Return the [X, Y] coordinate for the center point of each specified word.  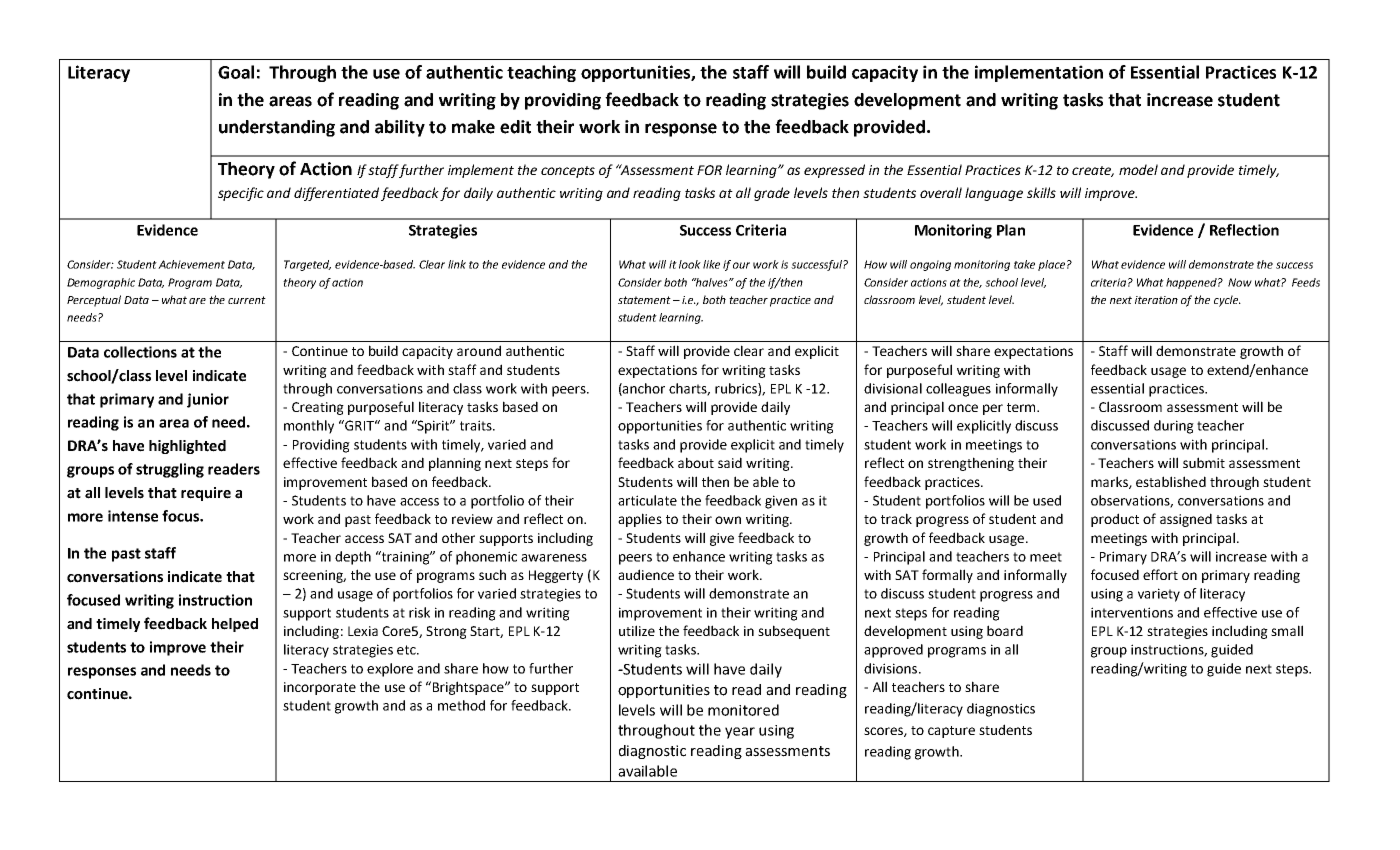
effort [1160, 574]
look [690, 264]
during [1174, 427]
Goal [236, 72]
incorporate [320, 688]
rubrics [737, 389]
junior [208, 400]
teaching [541, 73]
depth [353, 558]
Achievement [191, 264]
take [1024, 264]
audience [646, 574]
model [1138, 169]
